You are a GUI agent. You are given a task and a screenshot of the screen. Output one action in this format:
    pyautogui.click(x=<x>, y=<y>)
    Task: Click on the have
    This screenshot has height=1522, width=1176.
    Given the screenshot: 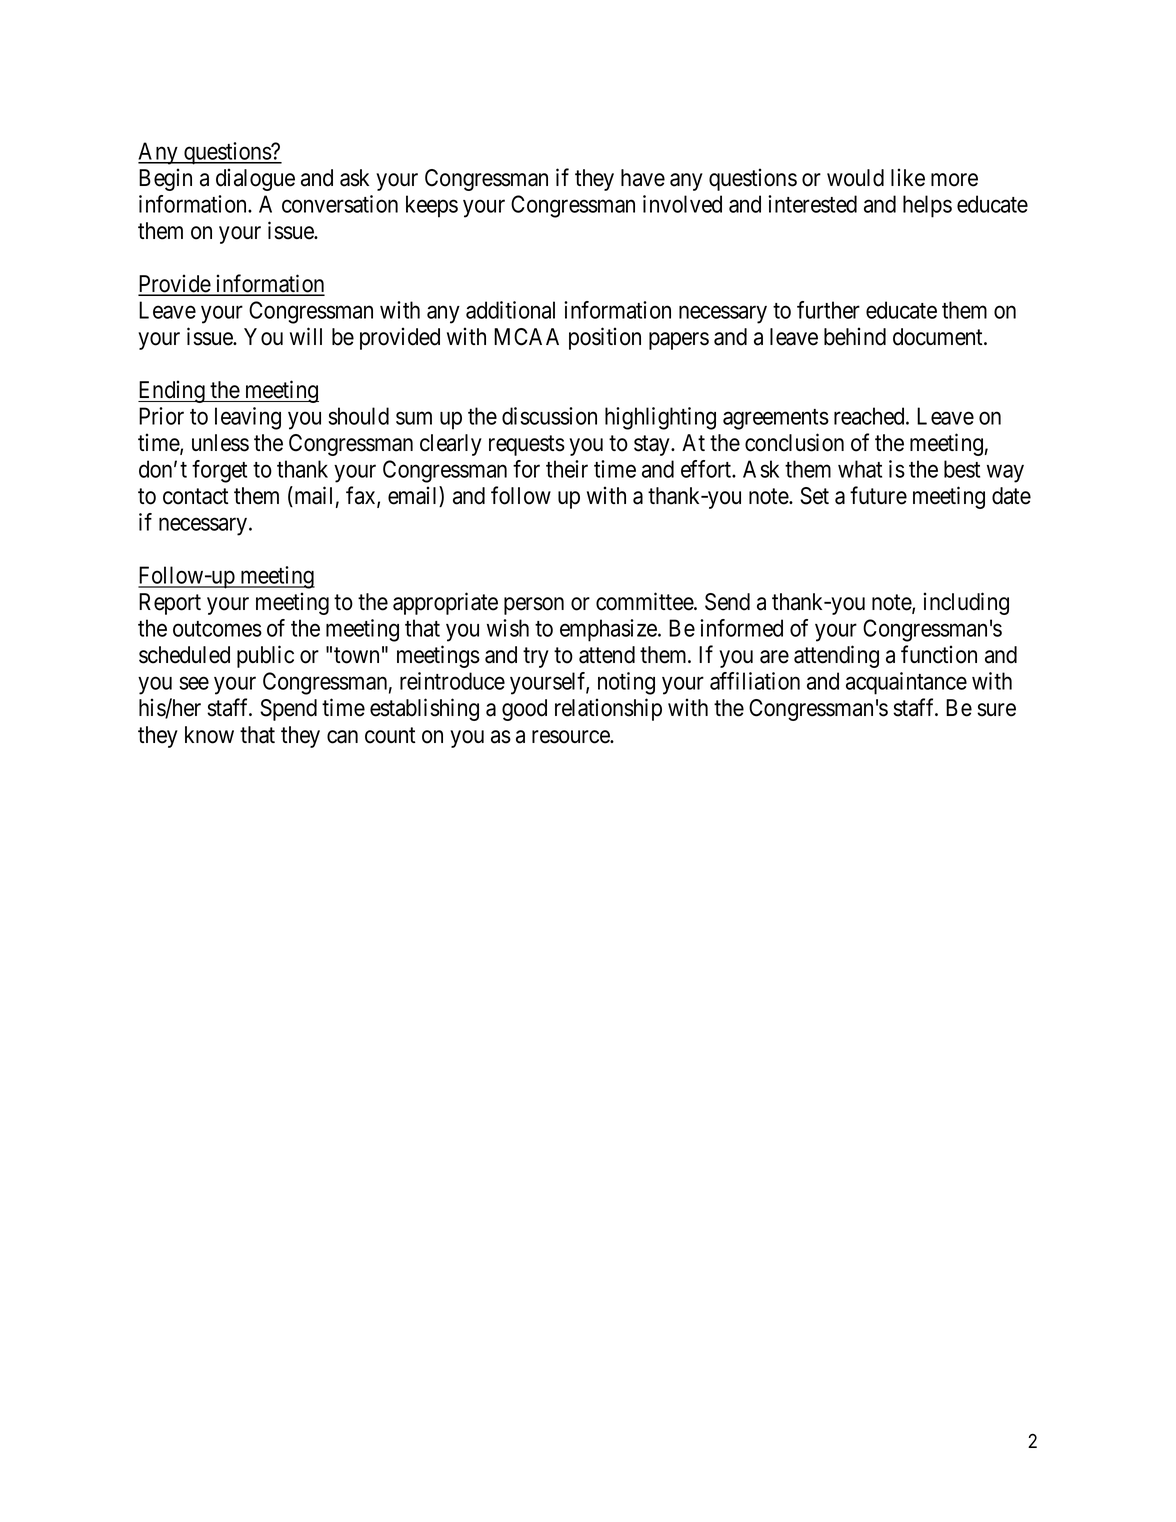 What is the action you would take?
    pyautogui.click(x=643, y=178)
